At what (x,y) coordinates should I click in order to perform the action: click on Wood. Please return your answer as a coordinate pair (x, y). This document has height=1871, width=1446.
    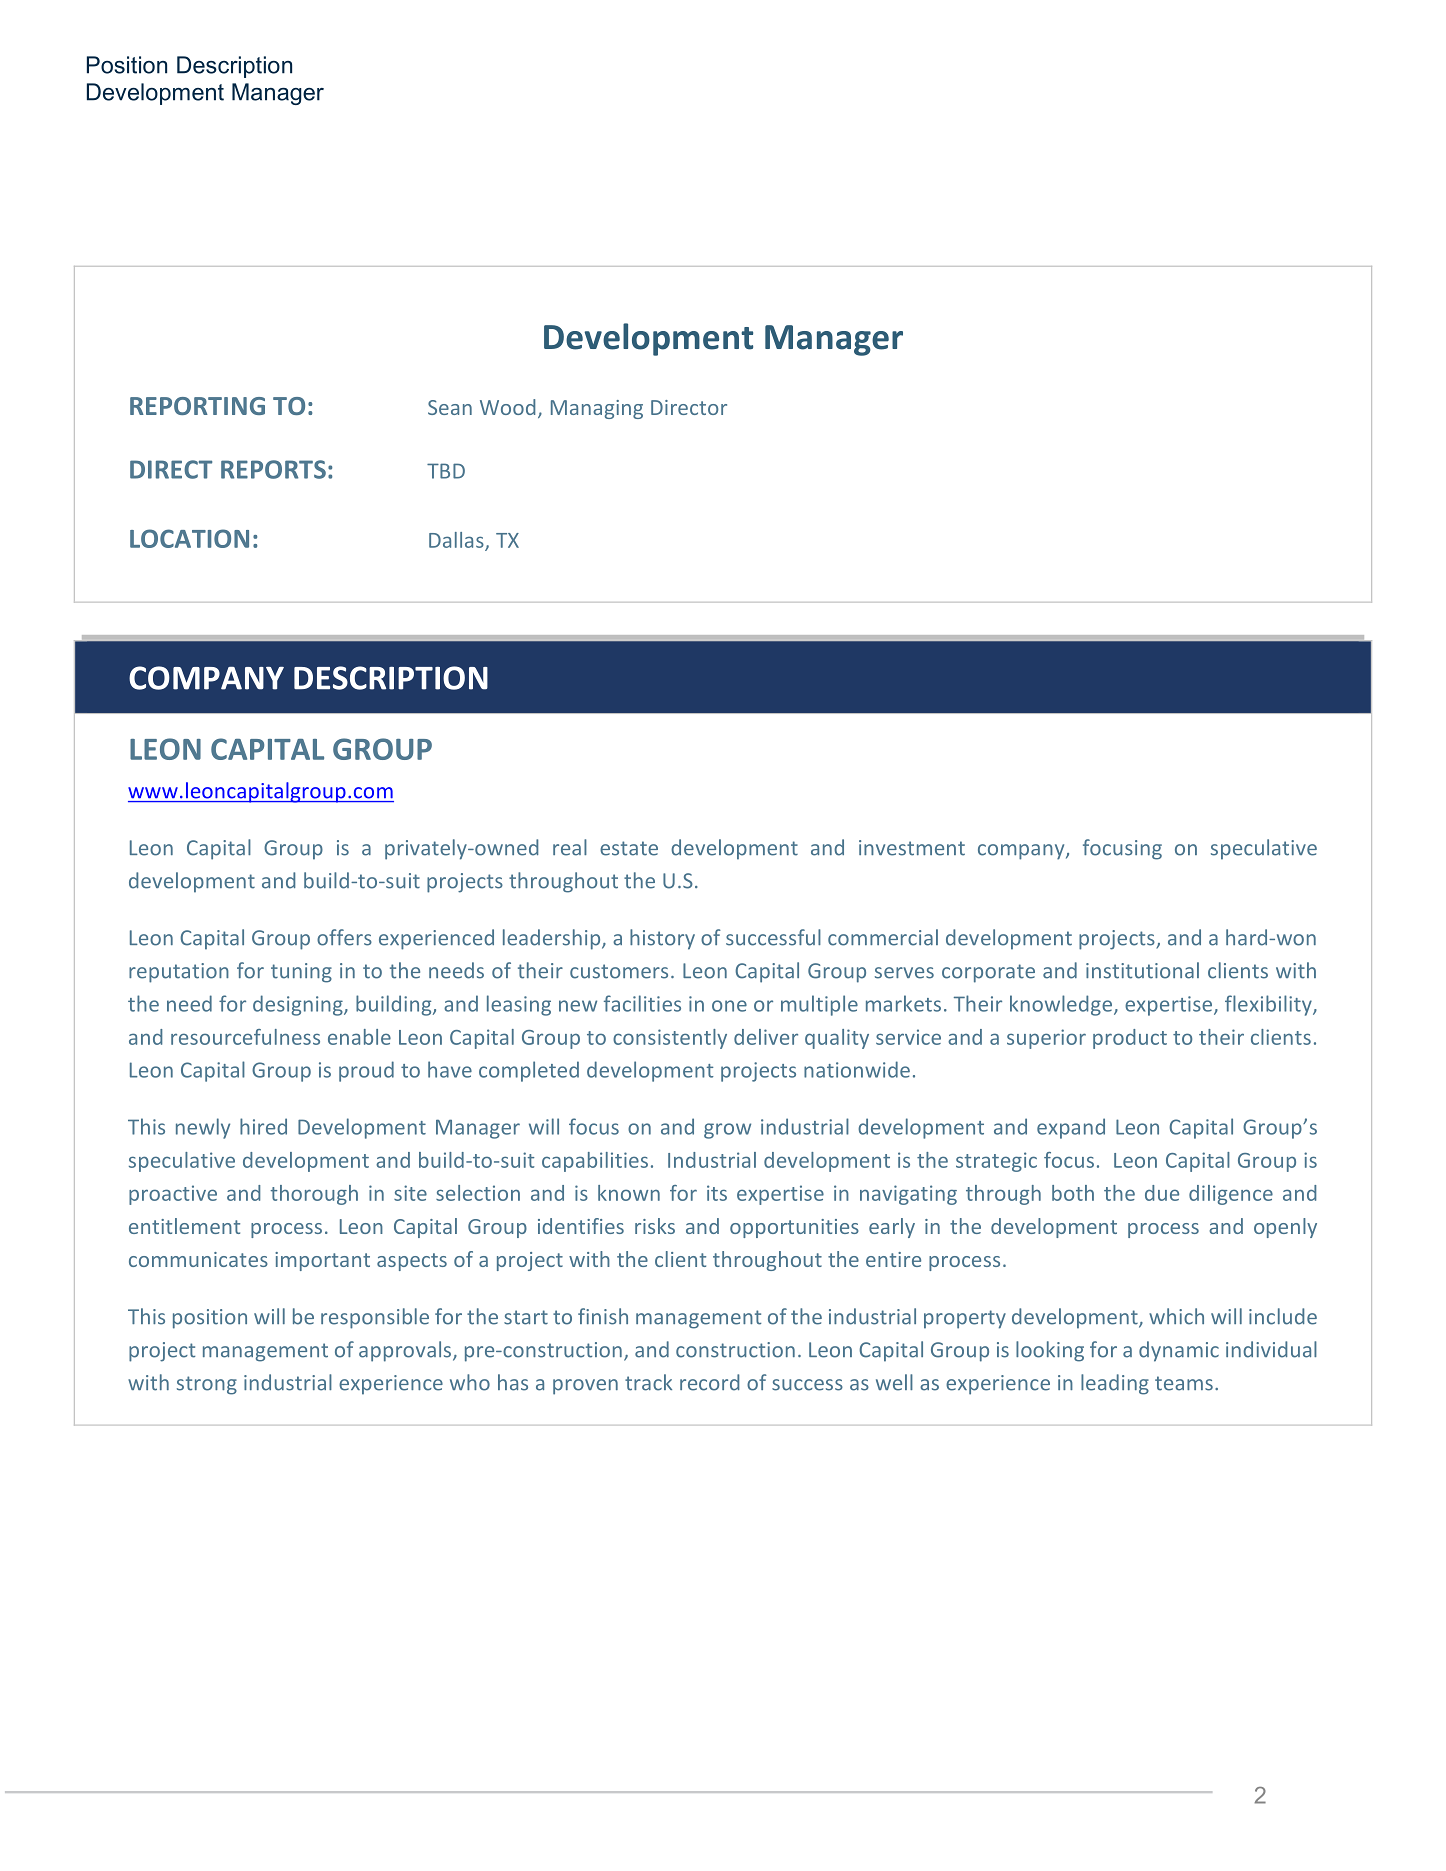
    Looking at the image, I should click on (507, 407).
